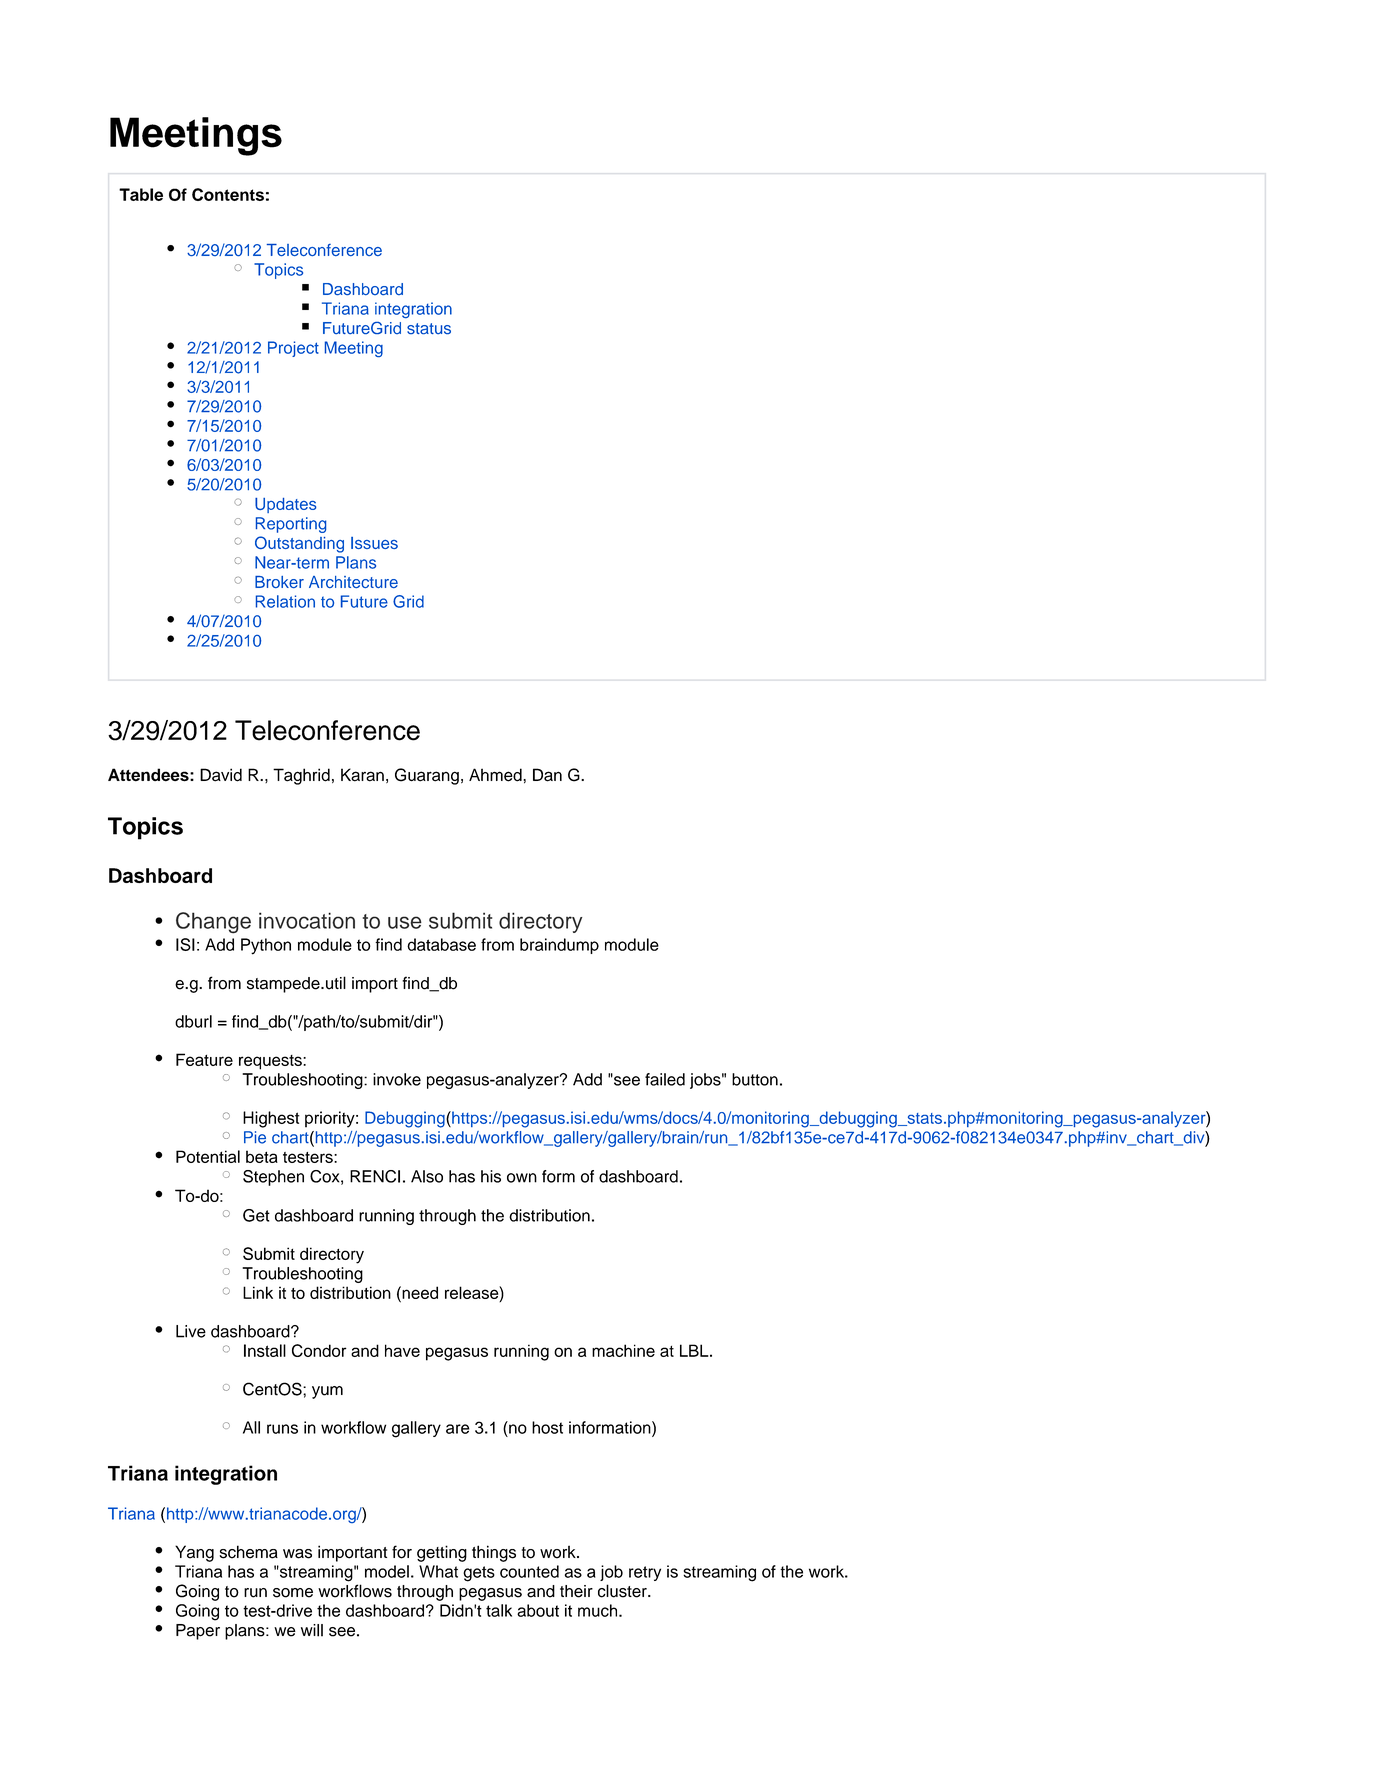 The image size is (1374, 1778). What do you see at coordinates (405, 922) in the document?
I see `use` at bounding box center [405, 922].
